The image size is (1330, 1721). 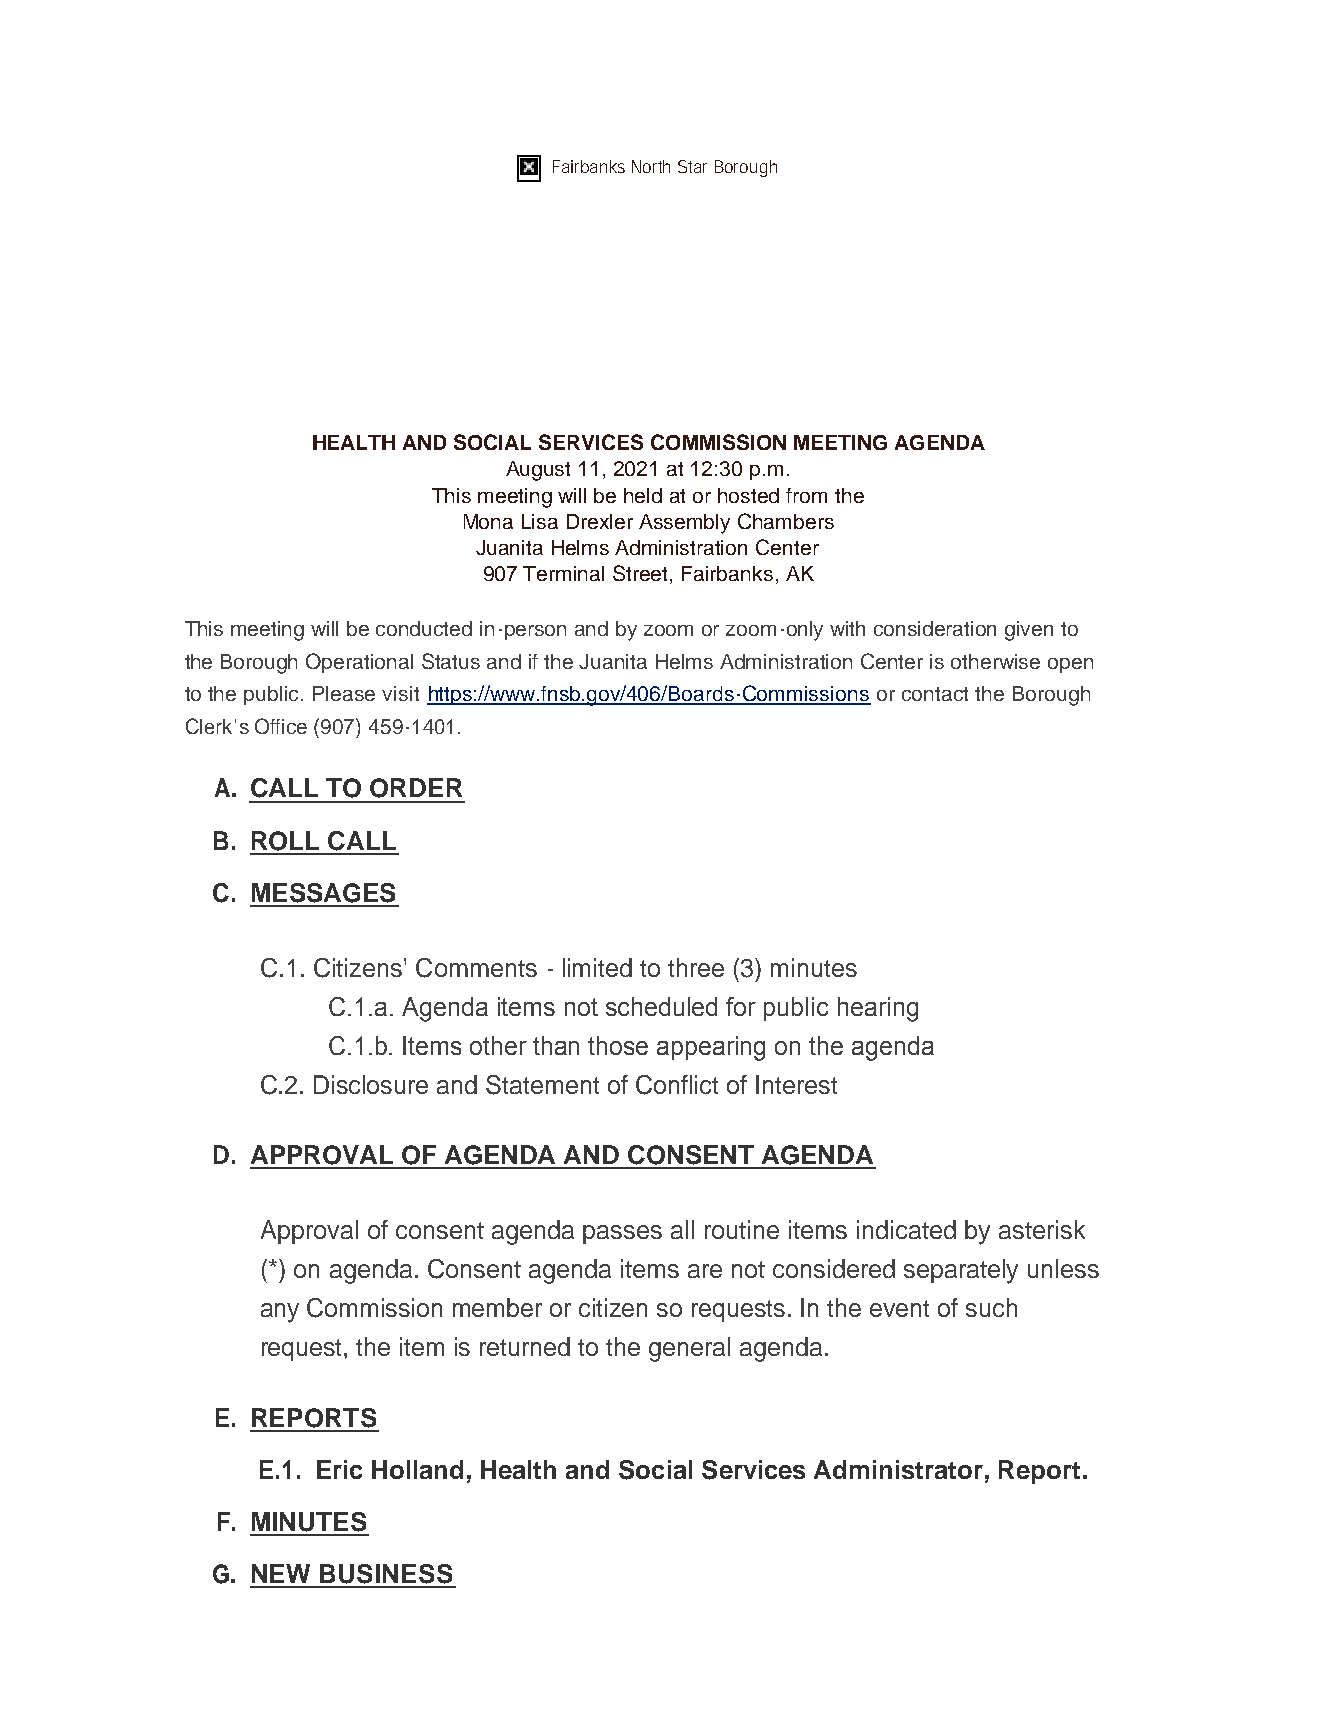 What do you see at coordinates (935, 628) in the image?
I see `consideration` at bounding box center [935, 628].
